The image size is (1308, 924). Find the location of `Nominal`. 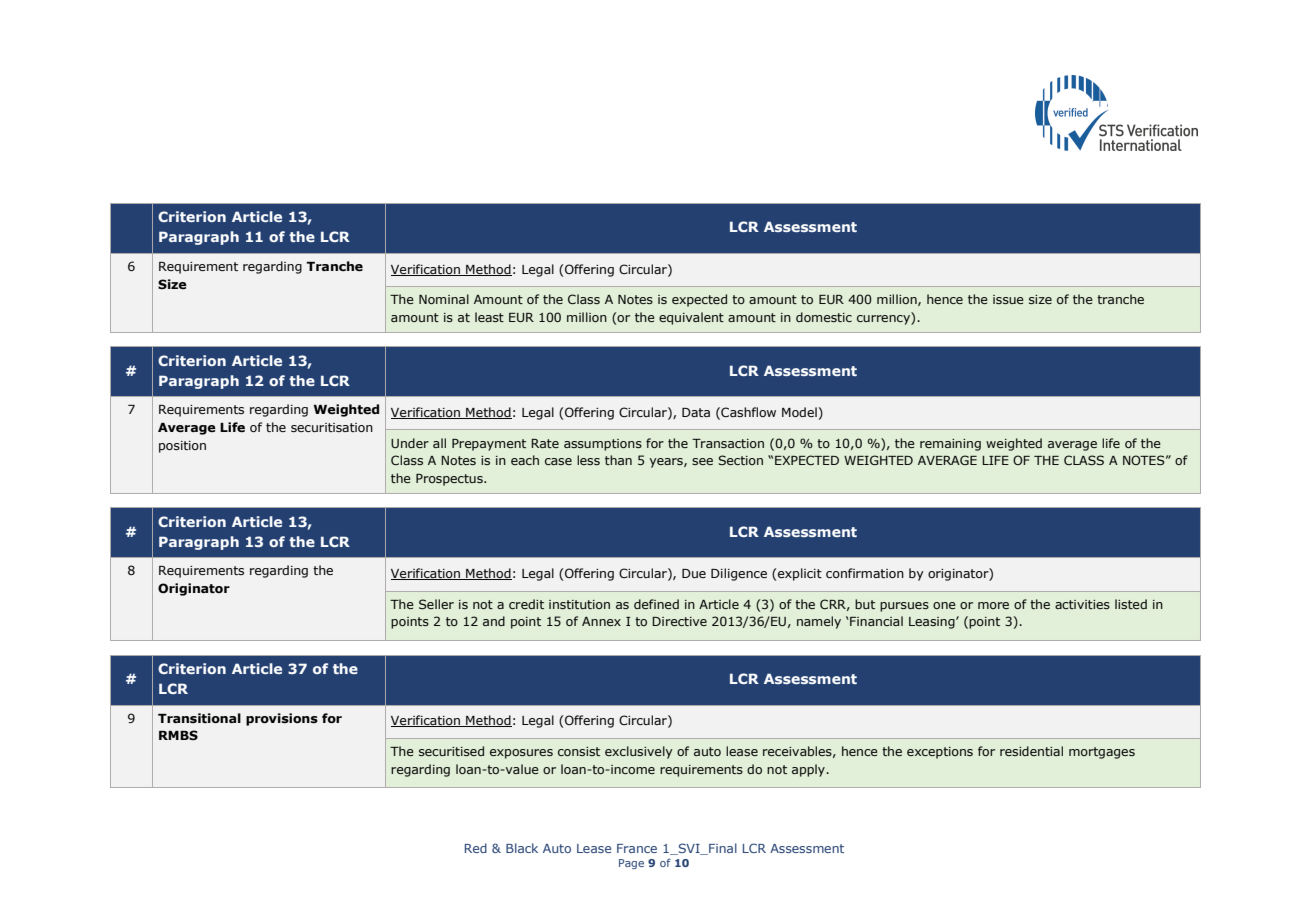

Nominal is located at coordinates (444, 299).
